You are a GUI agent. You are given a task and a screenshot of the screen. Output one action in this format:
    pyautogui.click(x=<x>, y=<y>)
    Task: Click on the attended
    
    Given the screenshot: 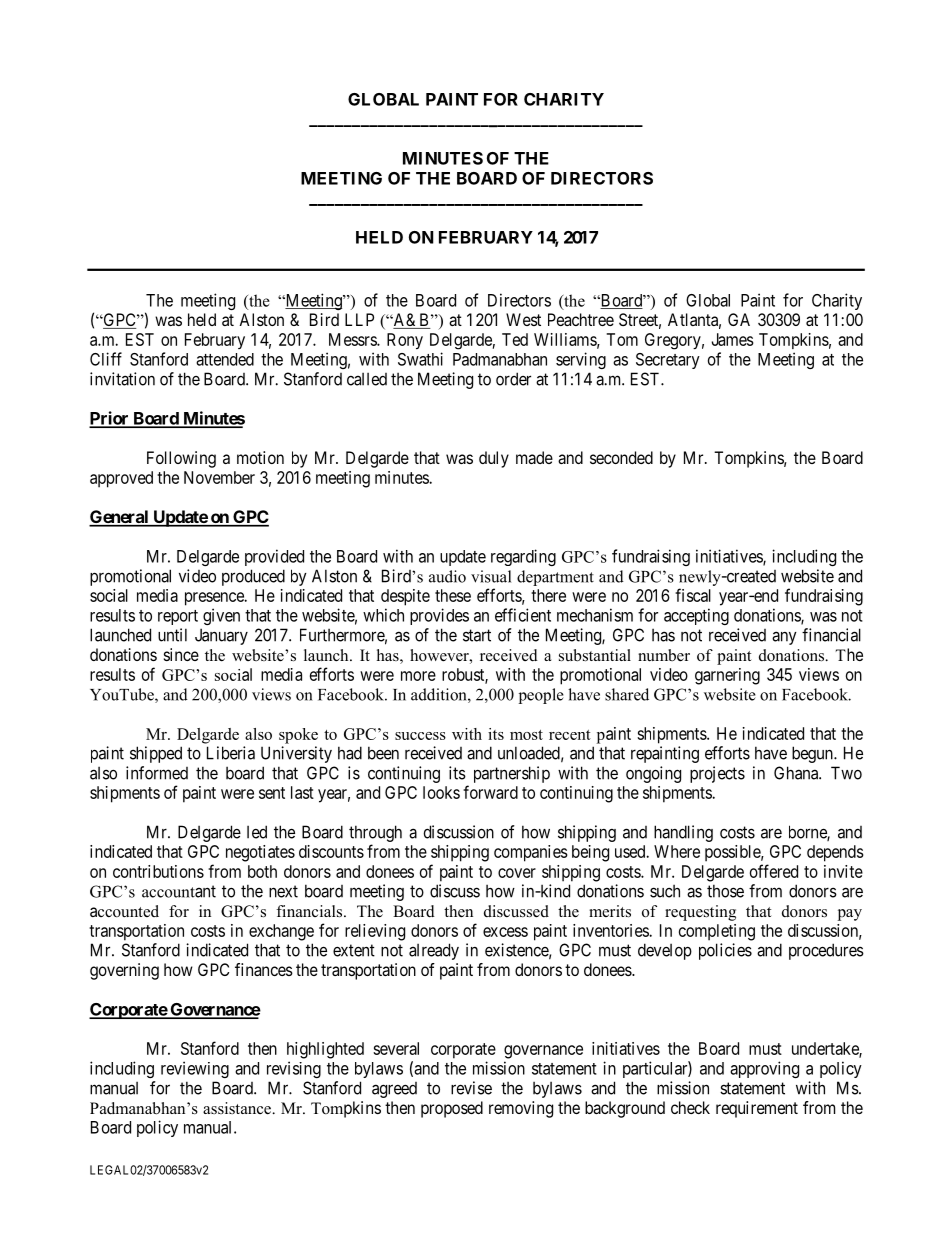 What is the action you would take?
    pyautogui.click(x=225, y=359)
